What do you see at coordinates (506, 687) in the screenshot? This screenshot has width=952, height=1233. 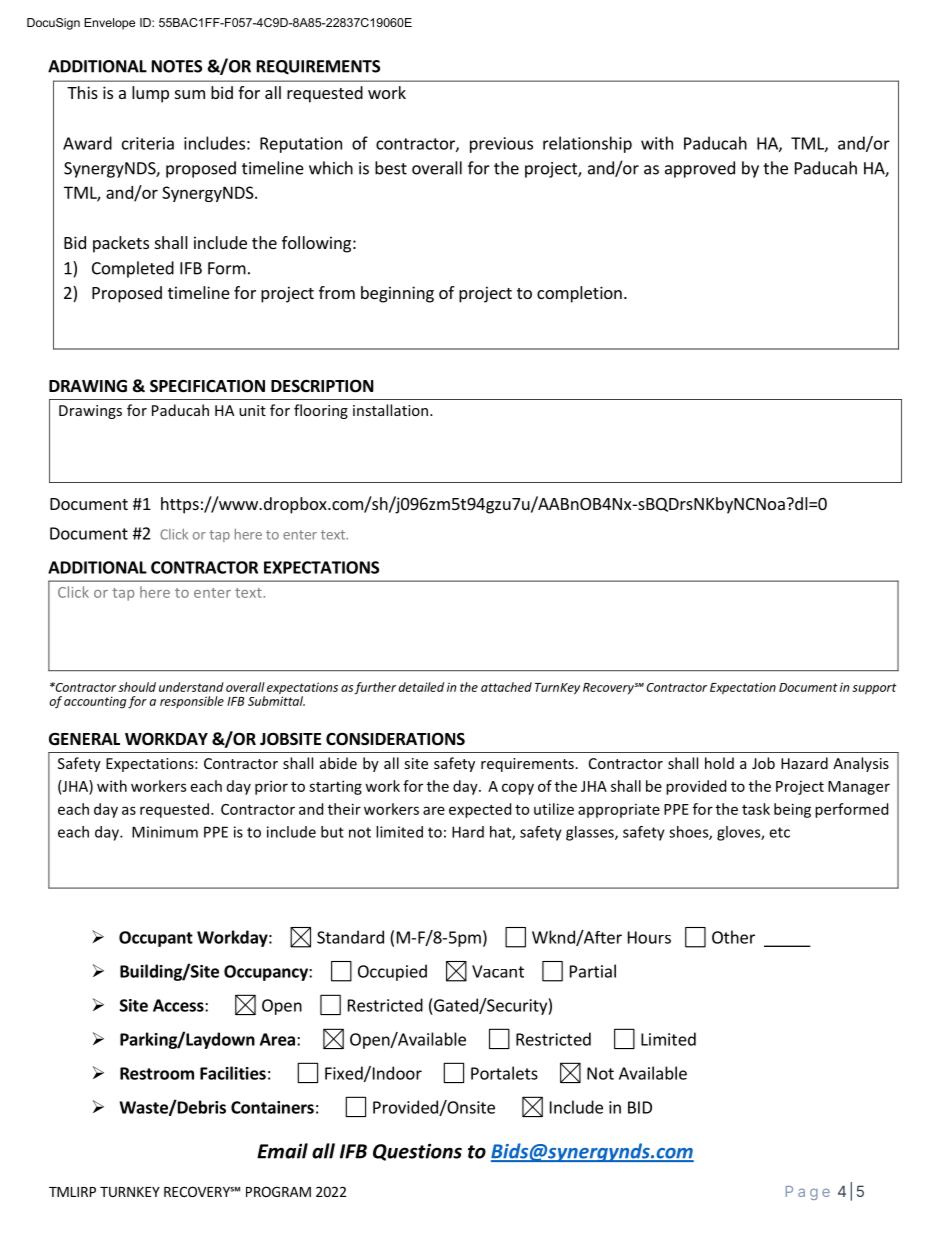 I see `attached` at bounding box center [506, 687].
